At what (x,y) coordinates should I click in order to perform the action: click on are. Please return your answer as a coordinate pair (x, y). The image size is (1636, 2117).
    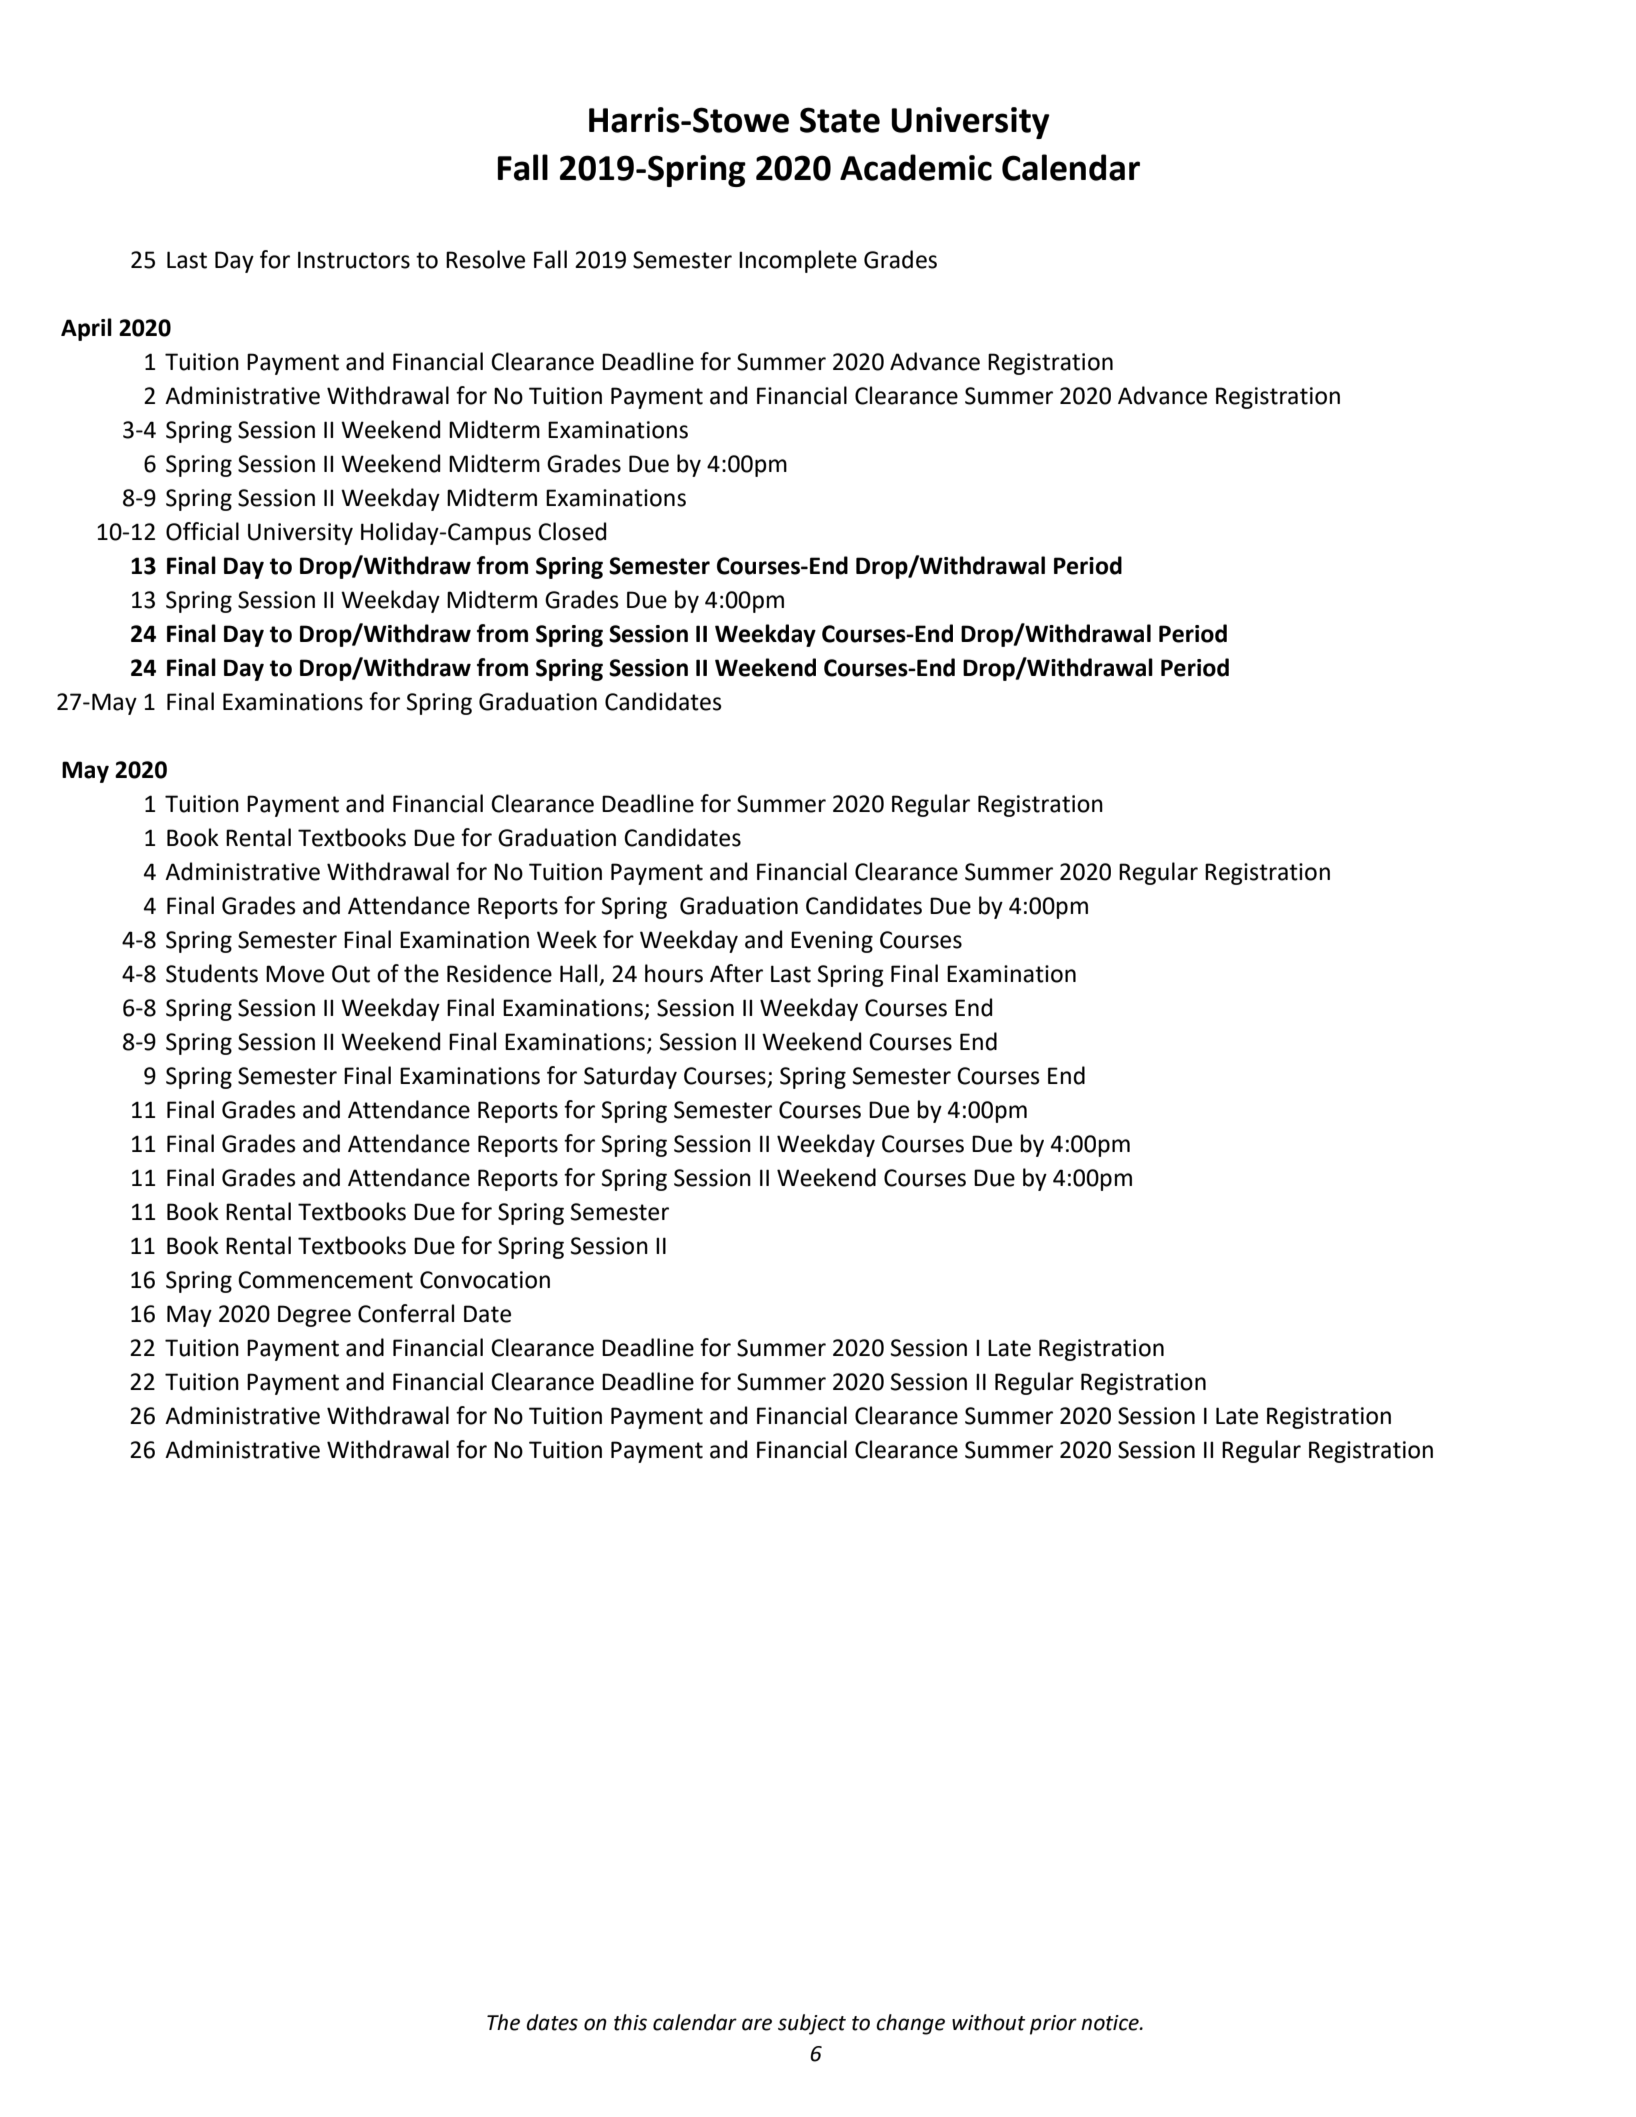
    Looking at the image, I should click on (757, 2024).
